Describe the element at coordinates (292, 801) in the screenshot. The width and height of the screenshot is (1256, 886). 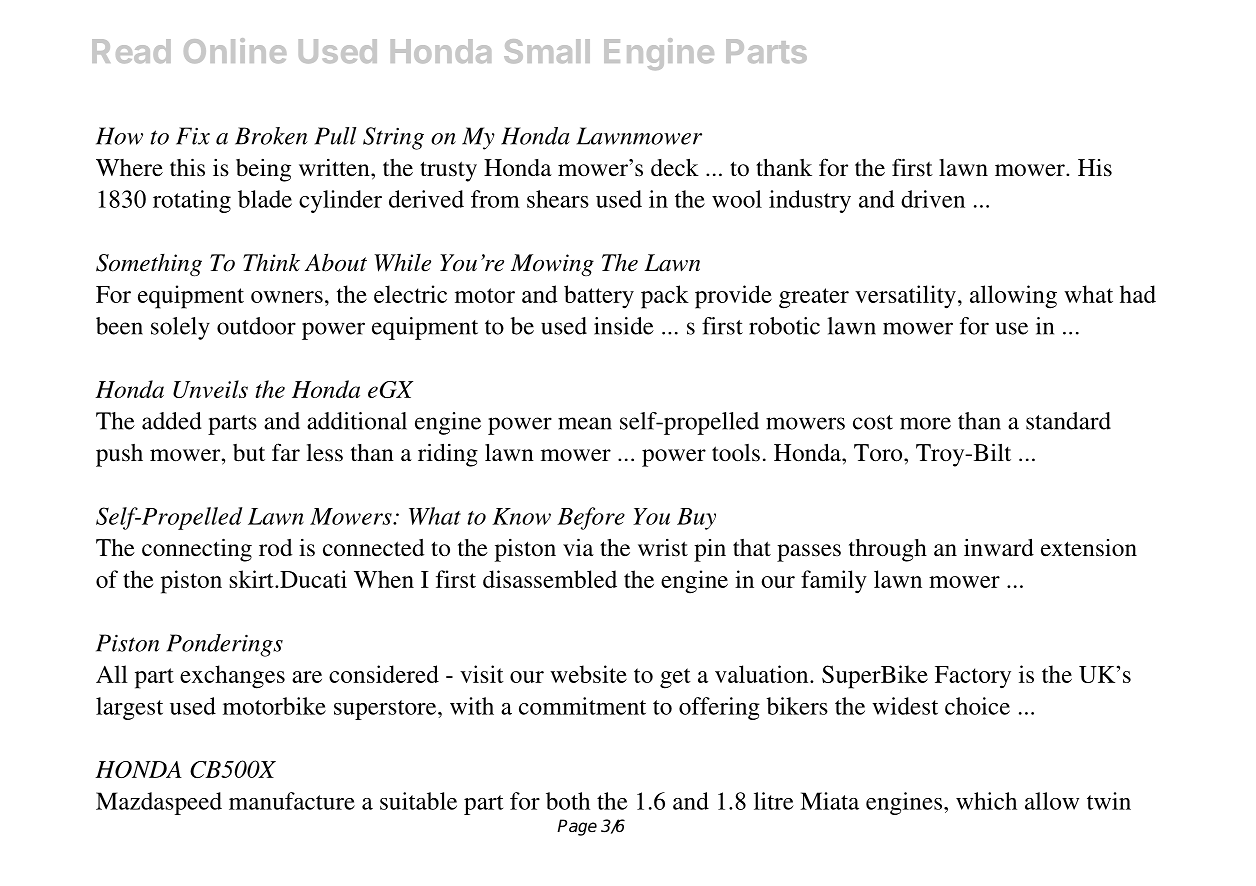
I see `manufacture` at that location.
